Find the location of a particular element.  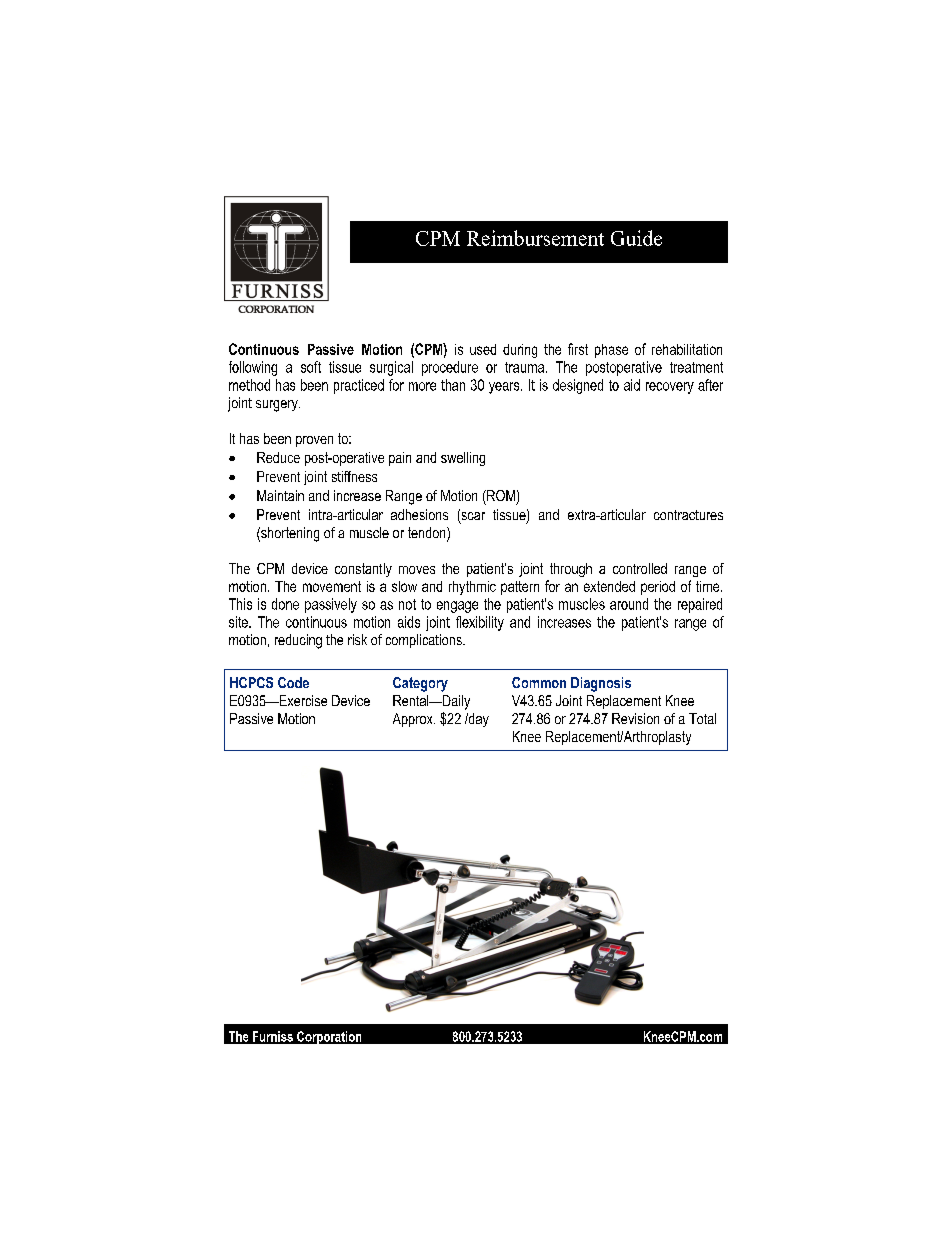

soft is located at coordinates (311, 367).
